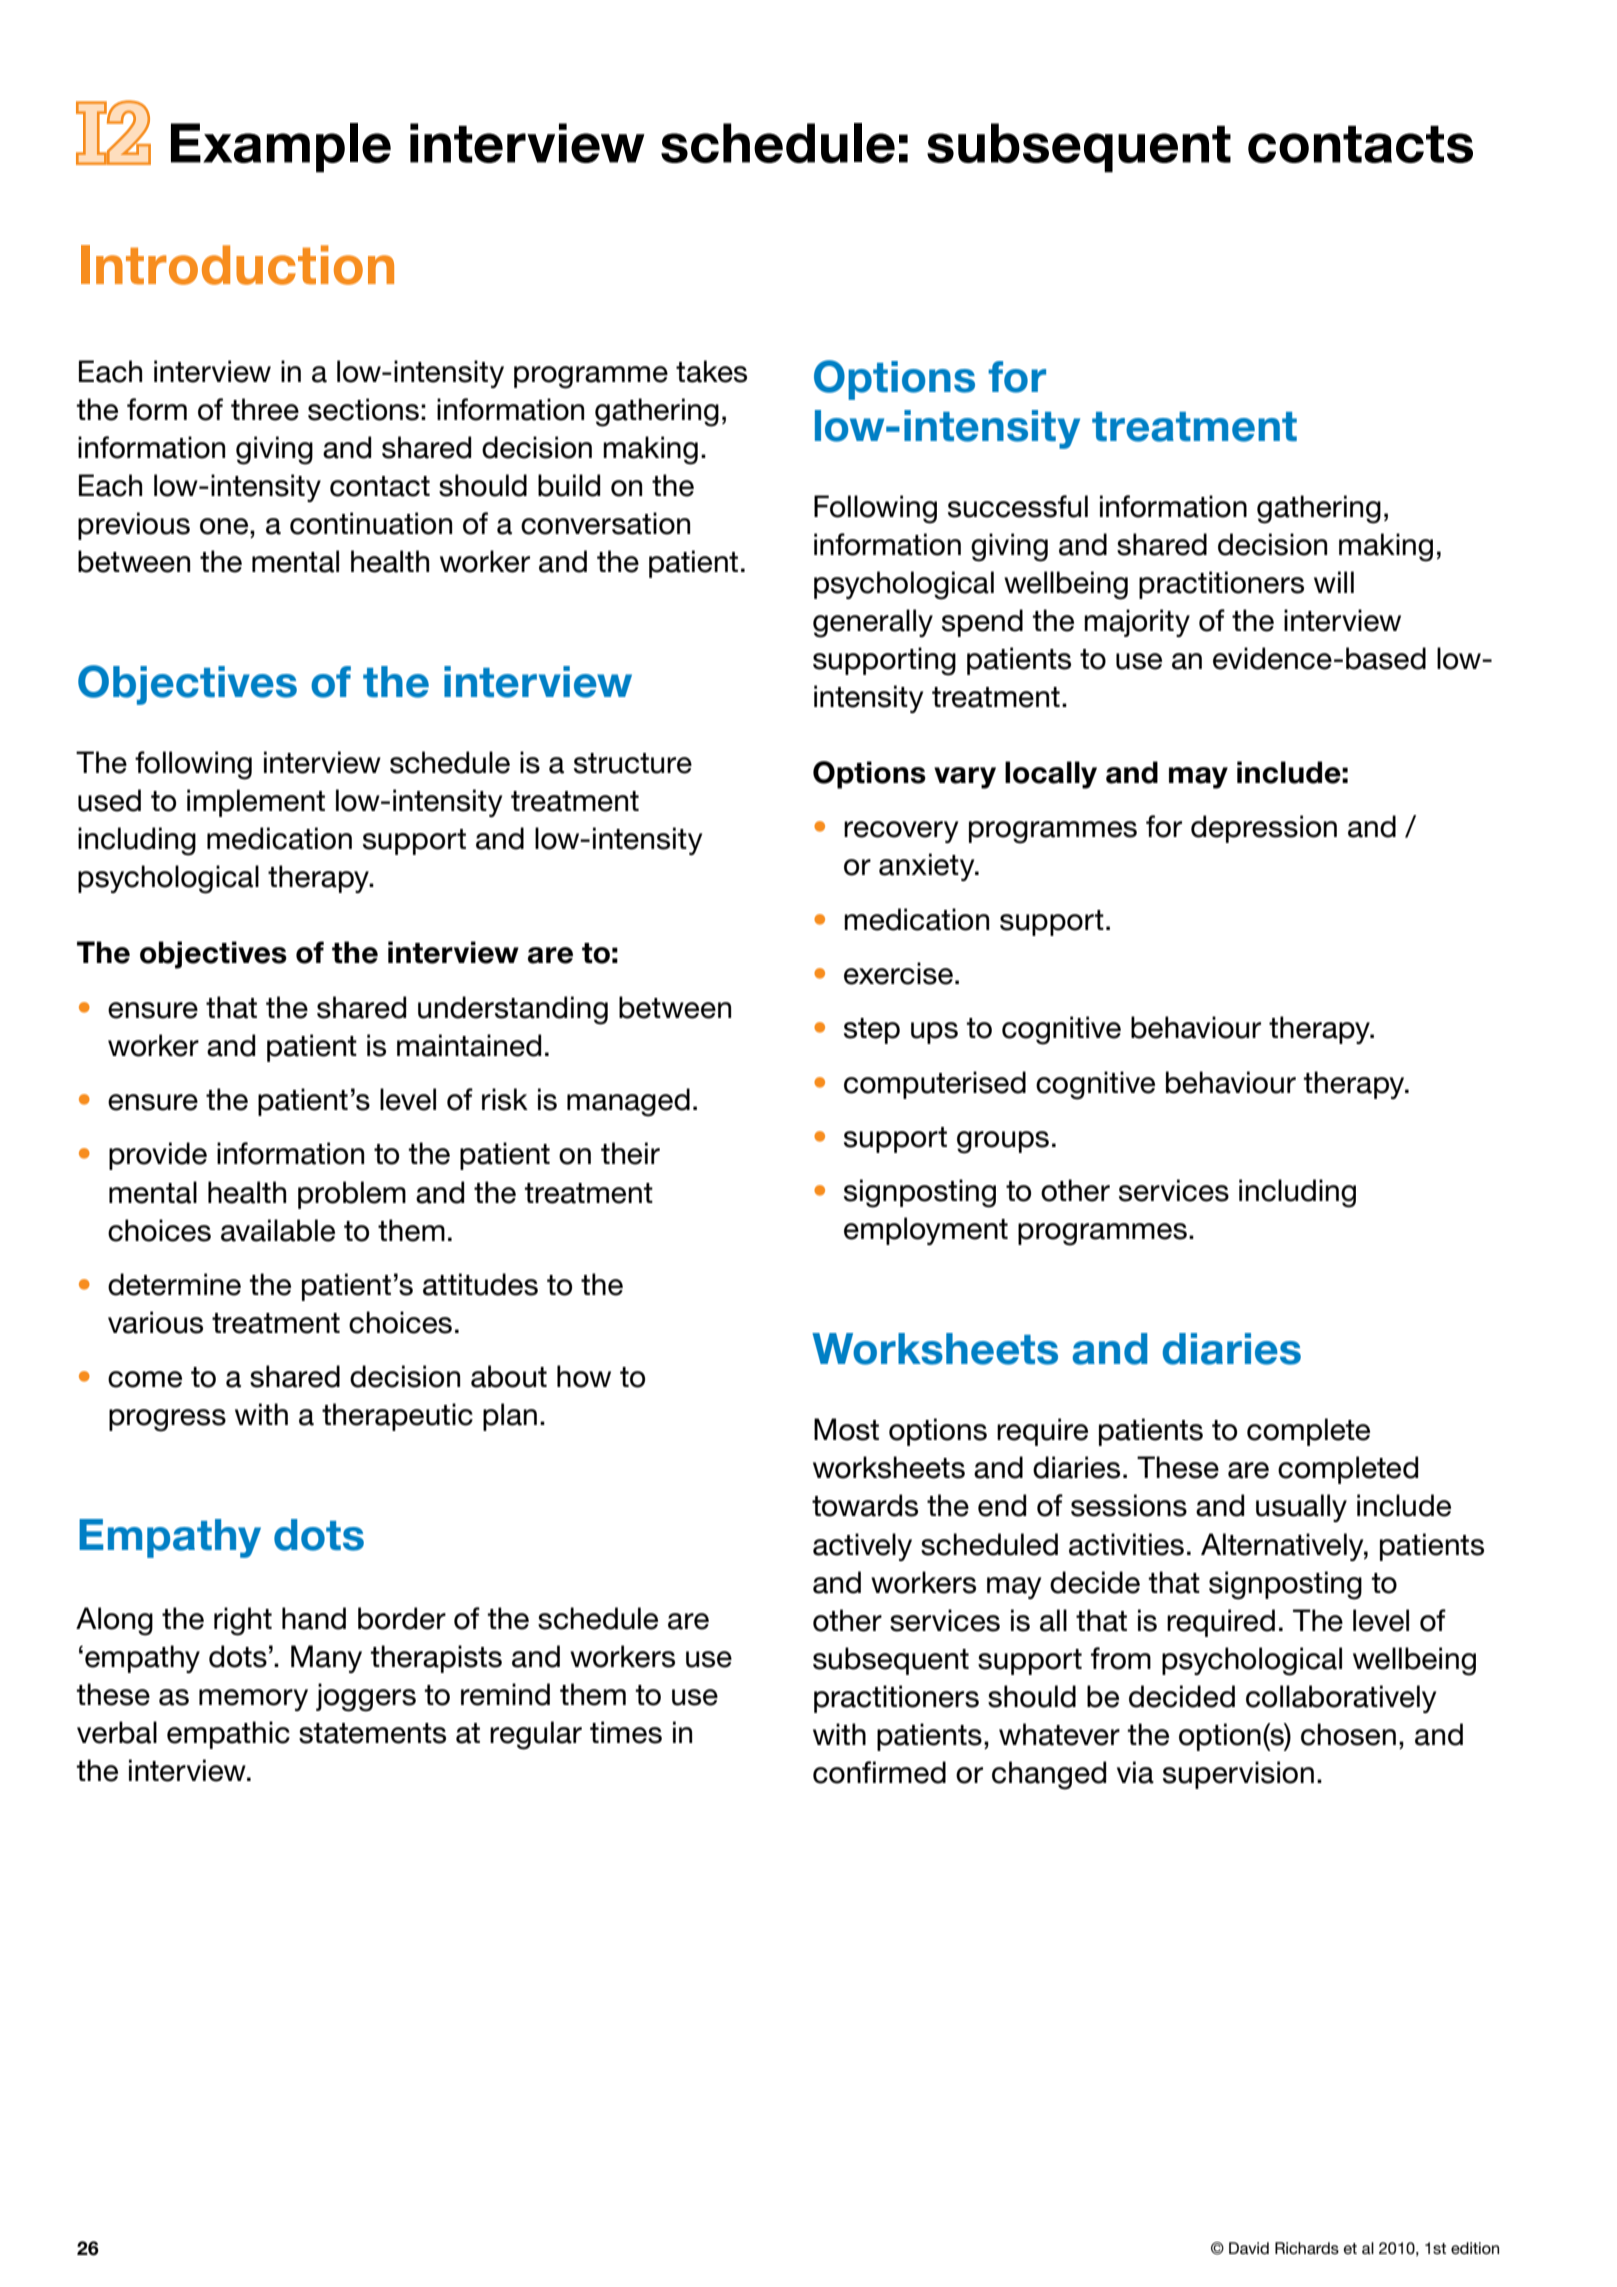 The image size is (1617, 2287). Describe the element at coordinates (278, 1230) in the document. I see `available` at that location.
